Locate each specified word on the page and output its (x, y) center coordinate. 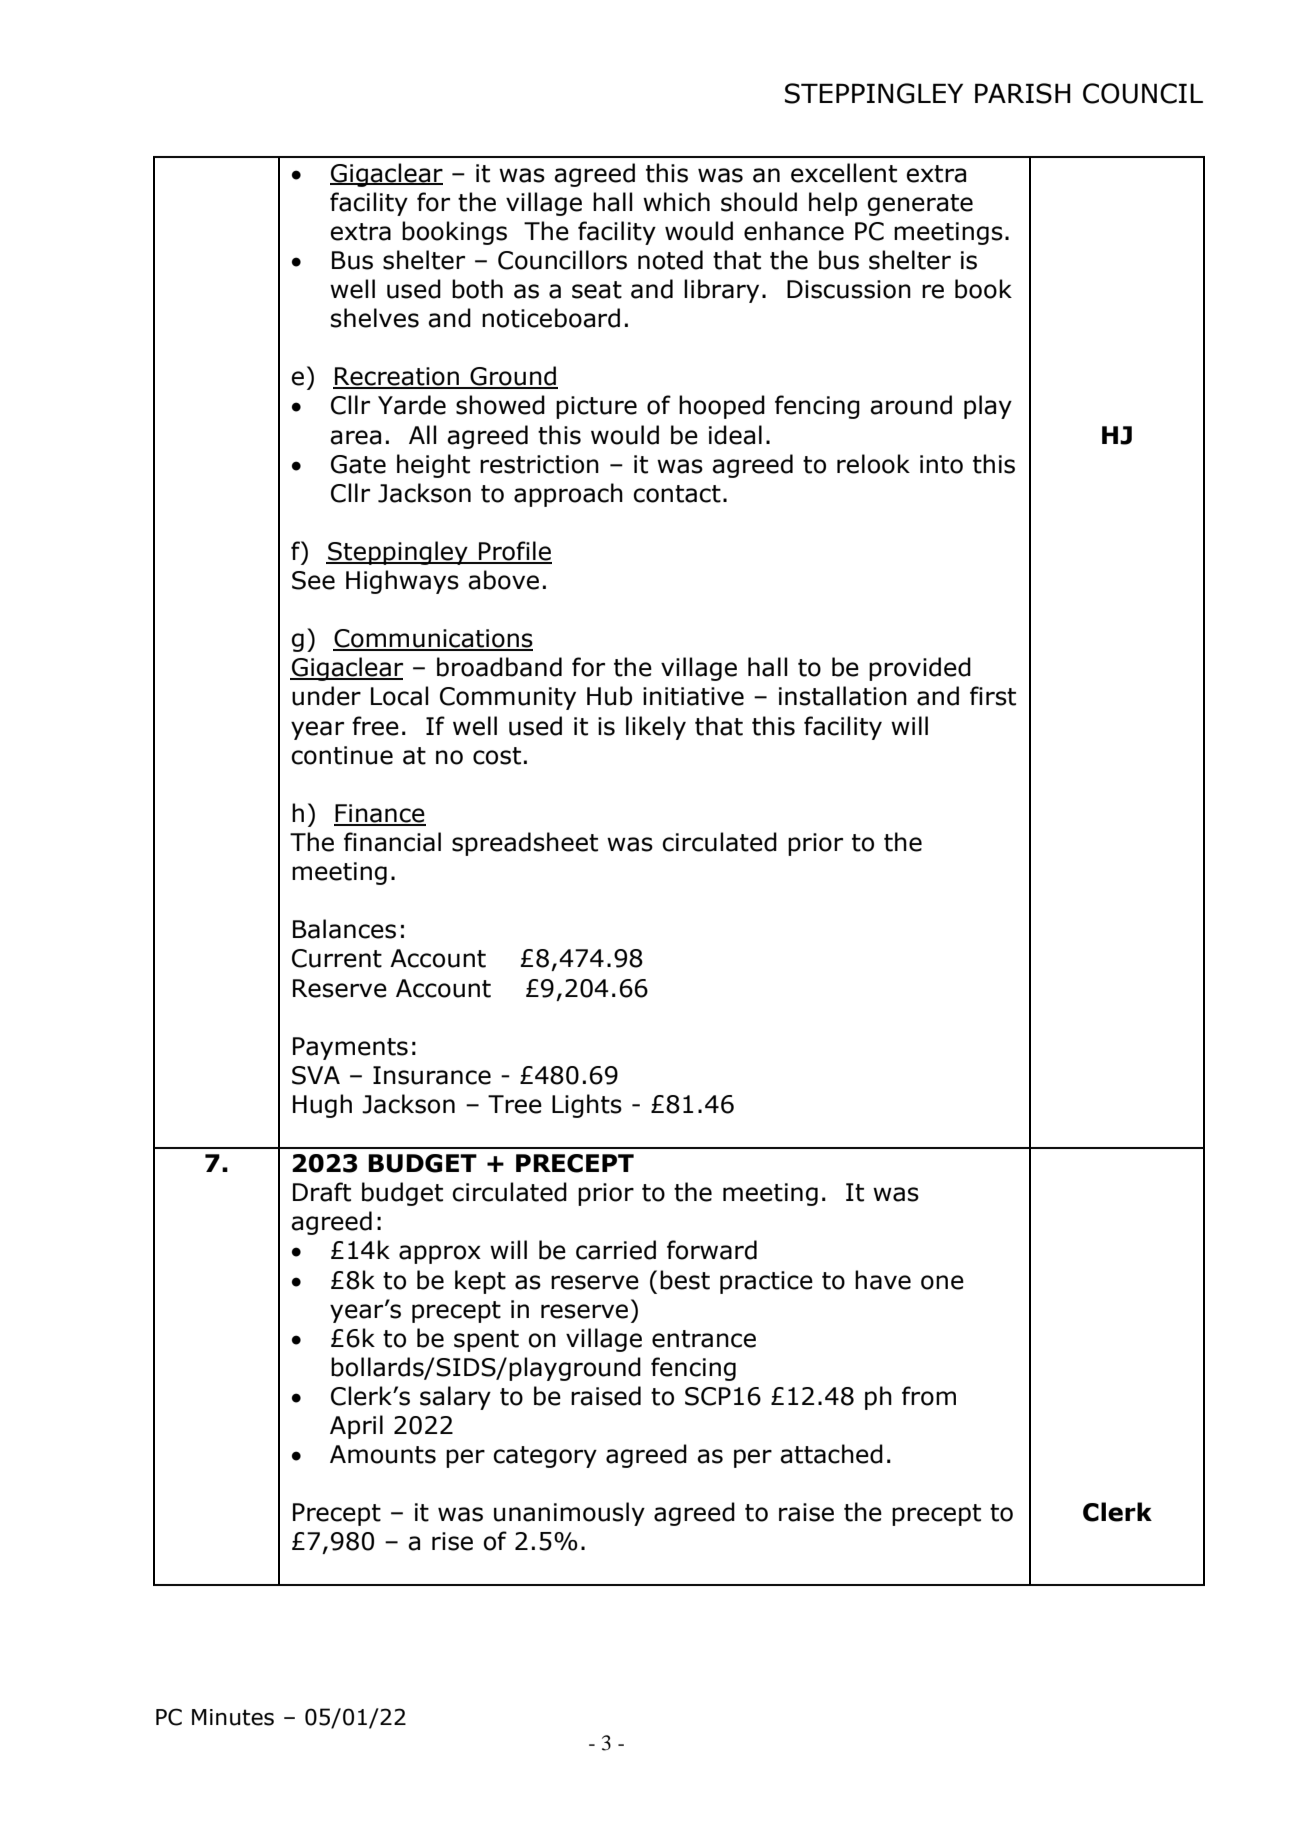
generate (920, 205)
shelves (375, 318)
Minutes (233, 1717)
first (993, 696)
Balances (344, 929)
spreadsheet (525, 844)
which (676, 202)
